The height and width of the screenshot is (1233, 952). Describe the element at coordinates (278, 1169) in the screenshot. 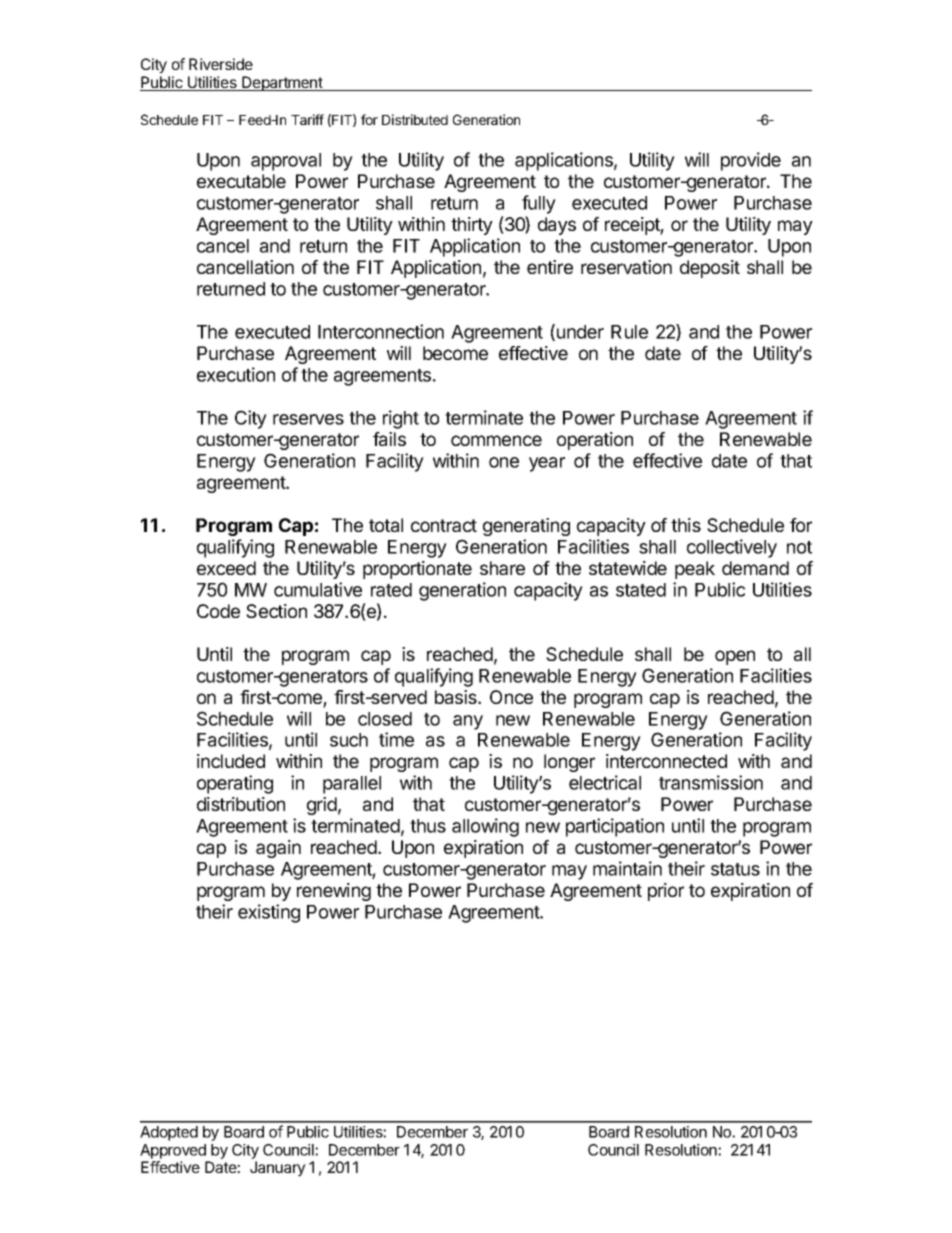

I see `January` at that location.
